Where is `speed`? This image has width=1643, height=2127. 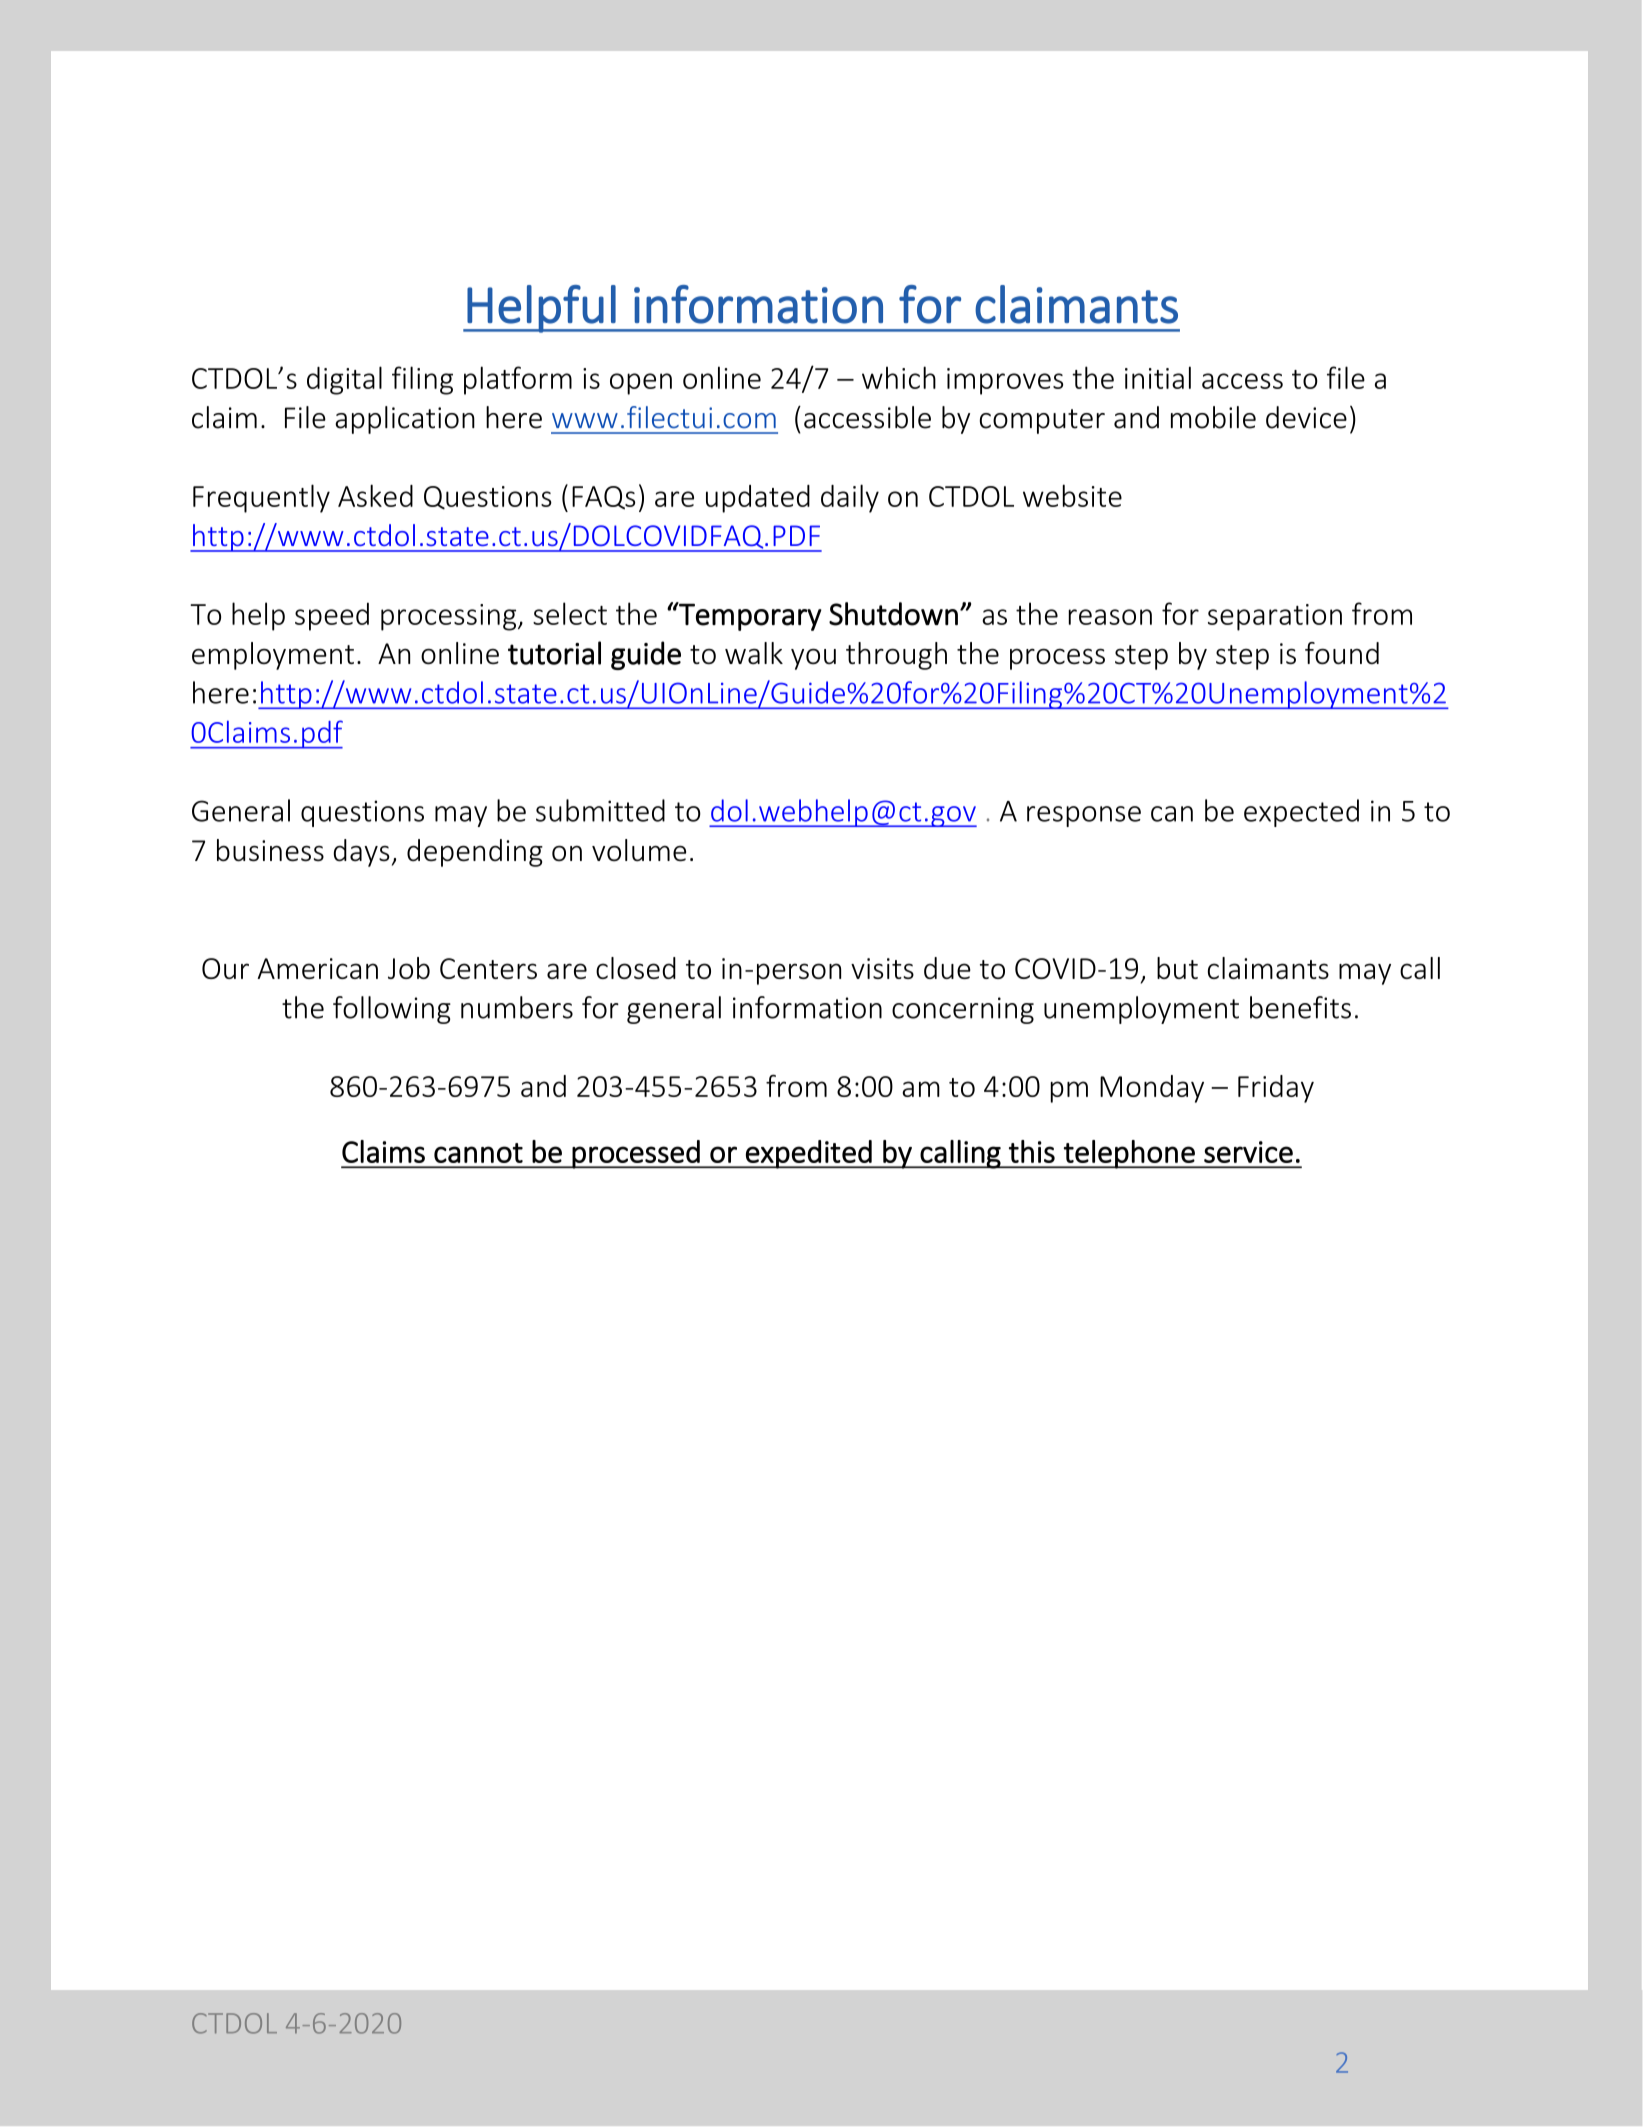
speed is located at coordinates (332, 617).
